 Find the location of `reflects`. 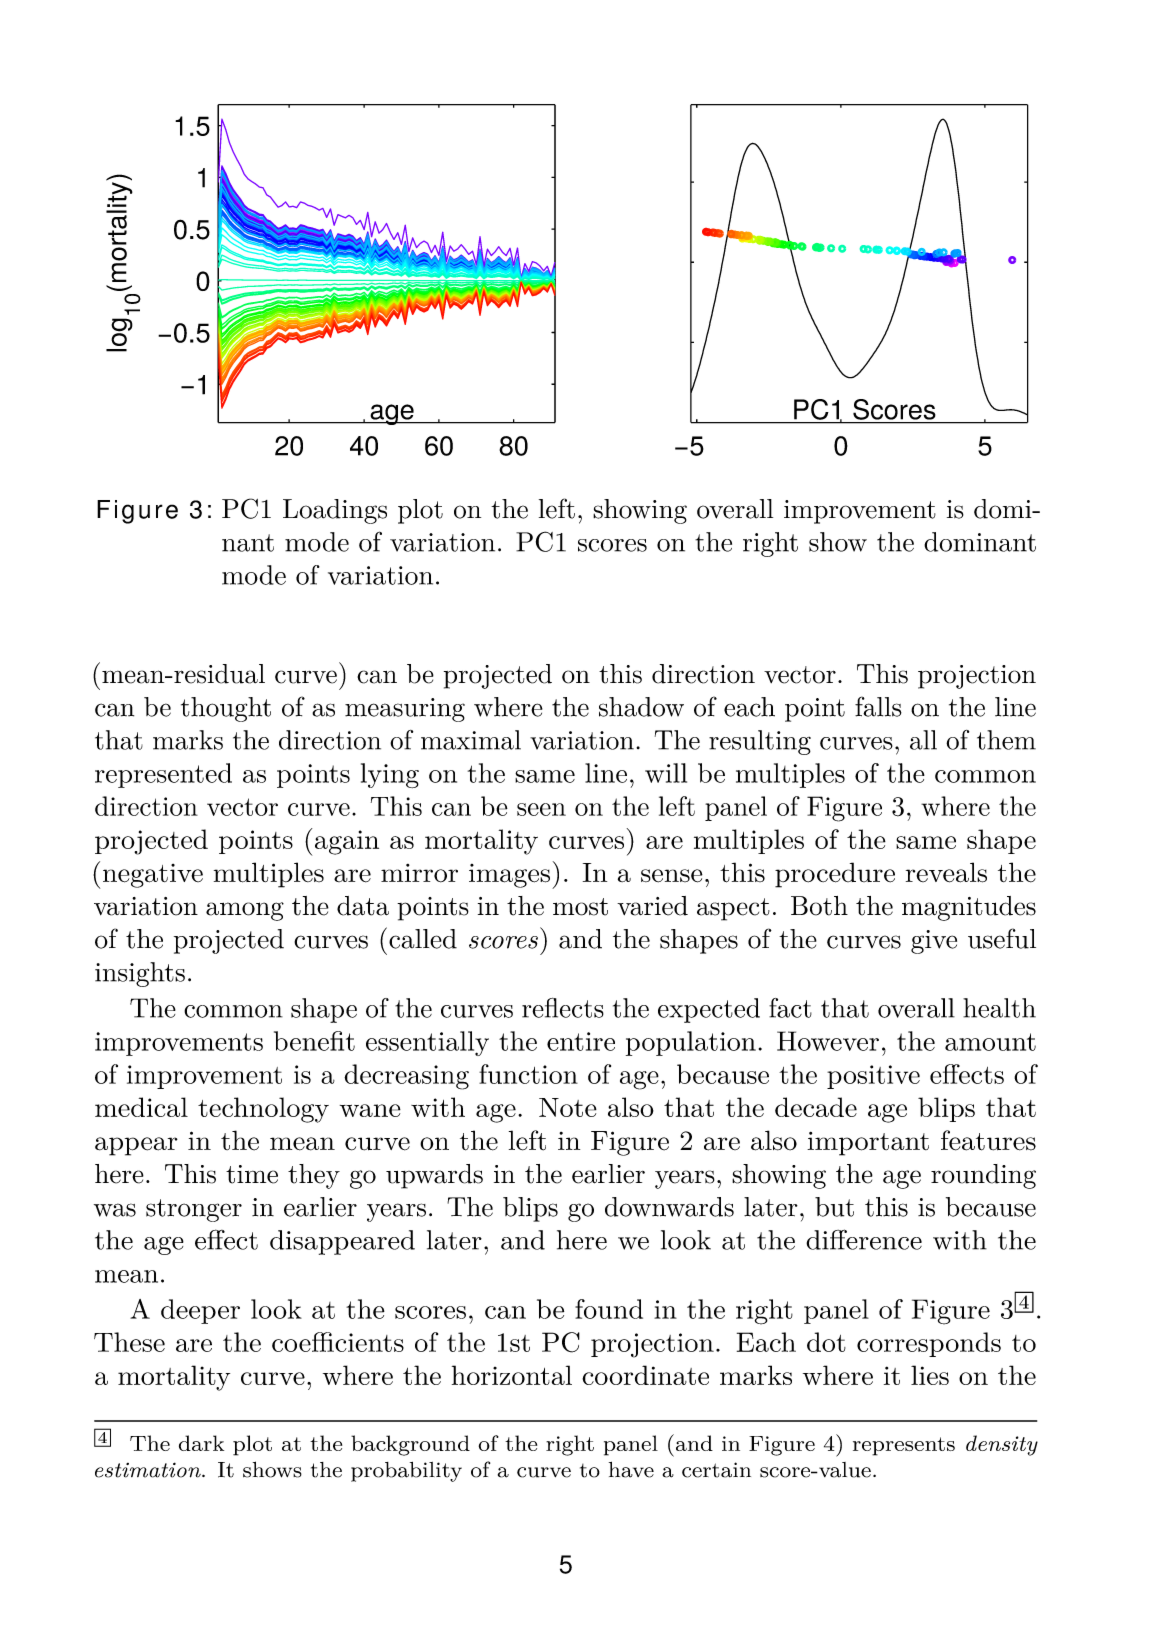

reflects is located at coordinates (563, 1008).
